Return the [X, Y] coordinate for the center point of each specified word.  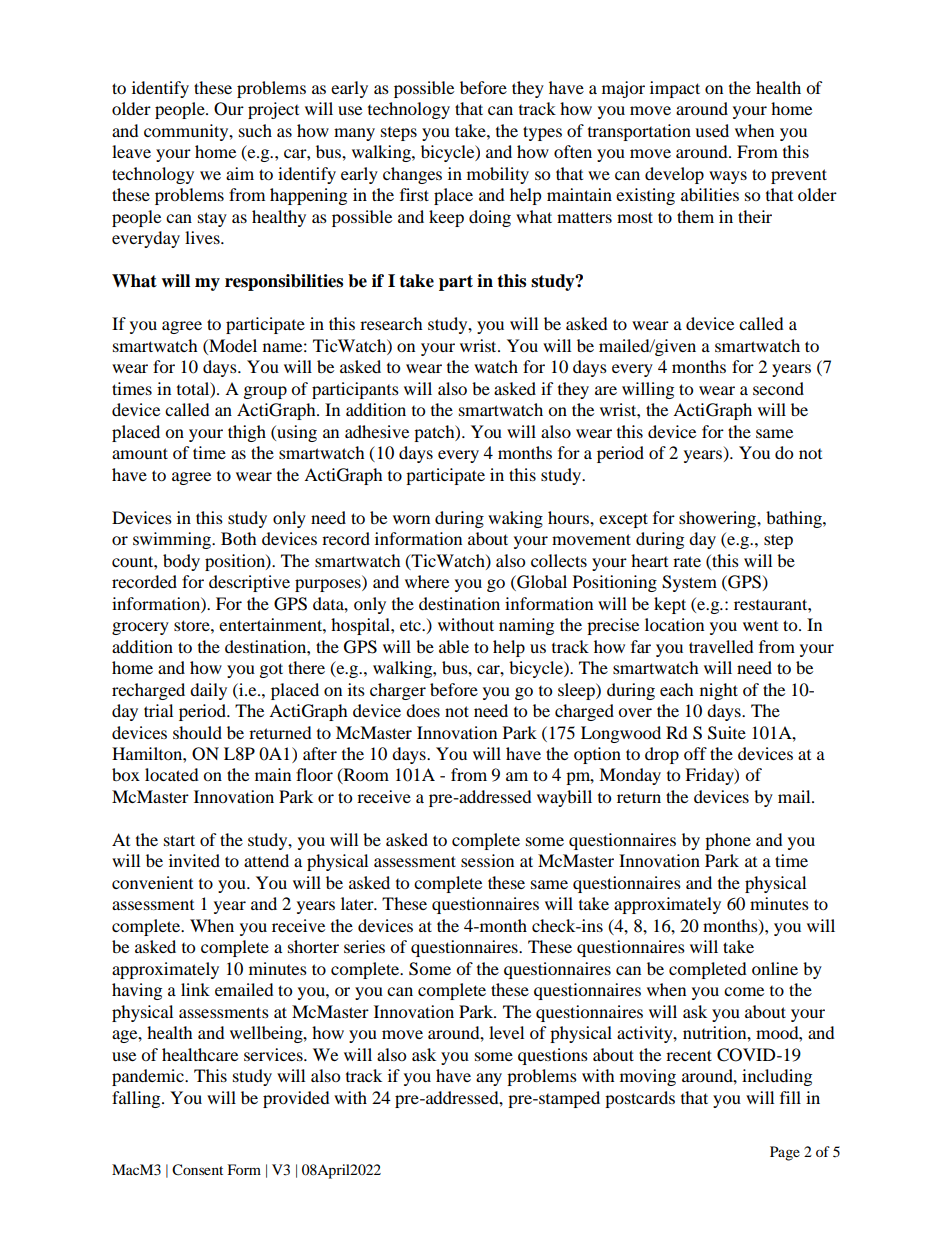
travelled [721, 646]
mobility [498, 175]
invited [194, 860]
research [391, 323]
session [487, 860]
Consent [197, 1170]
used [712, 130]
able [454, 646]
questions [553, 1056]
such [255, 130]
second [778, 388]
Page [785, 1153]
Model [232, 345]
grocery [140, 628]
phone [728, 841]
